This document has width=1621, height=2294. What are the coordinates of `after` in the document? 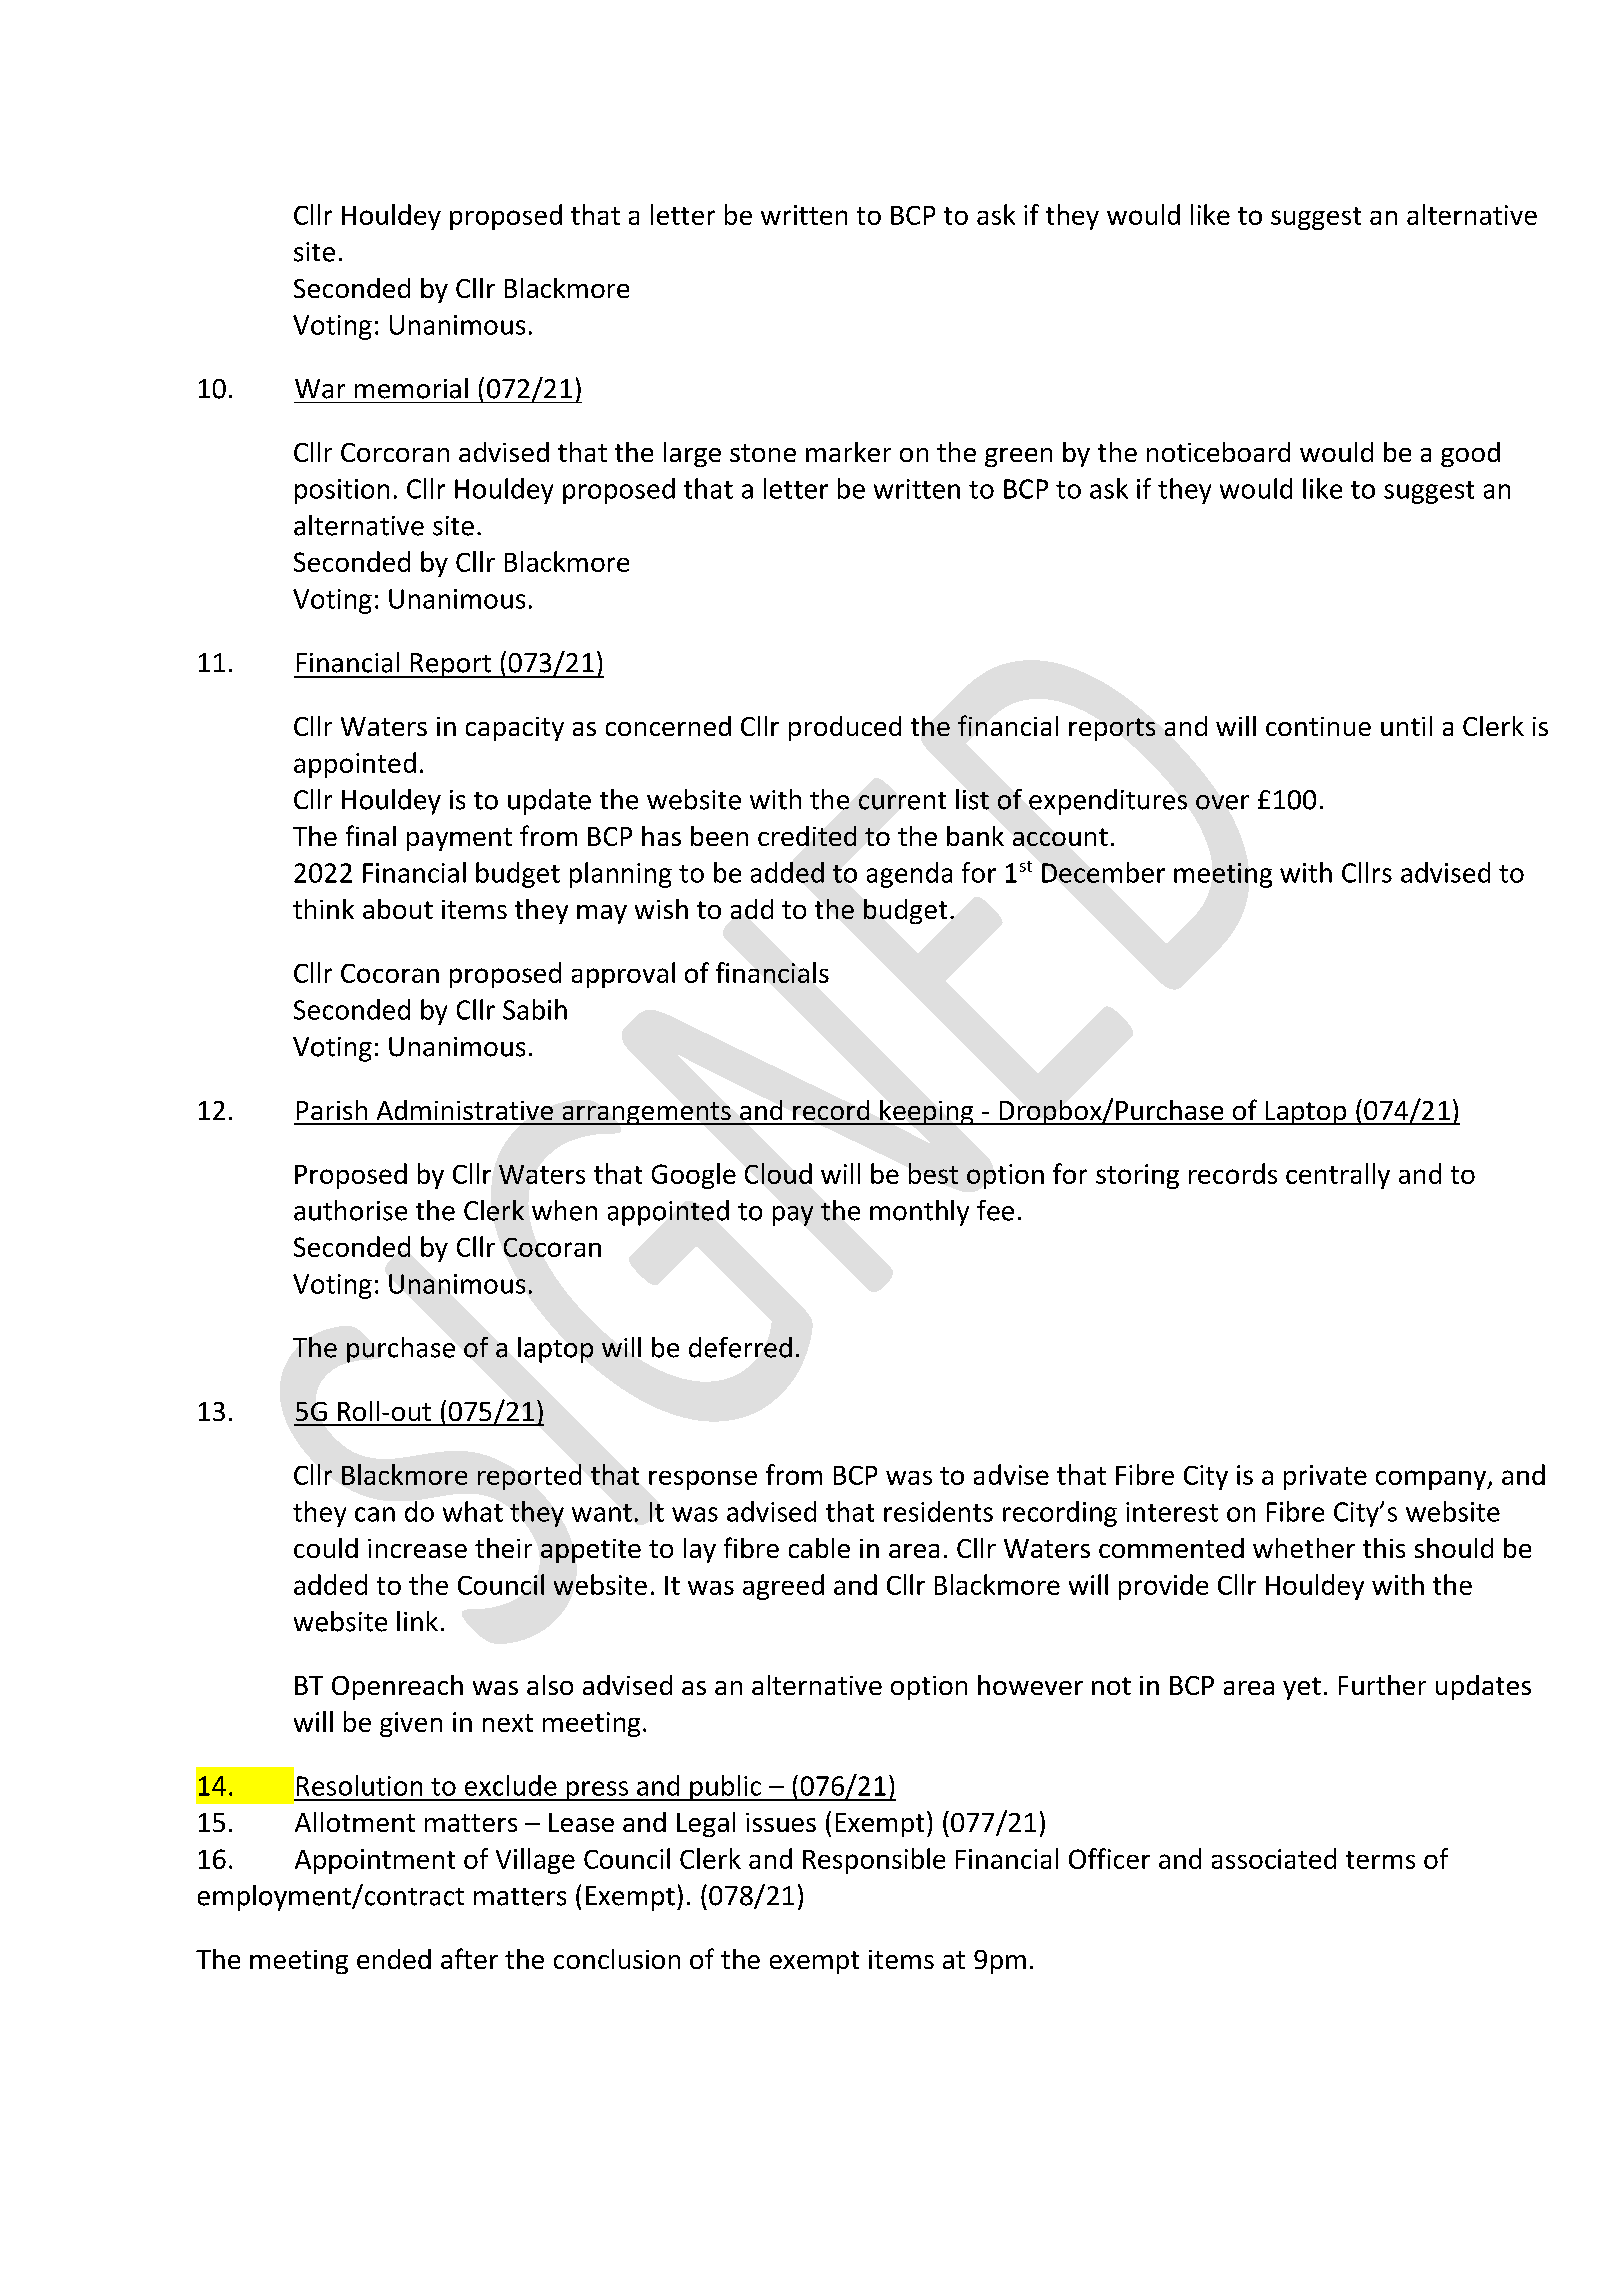 It's located at (469, 1958).
